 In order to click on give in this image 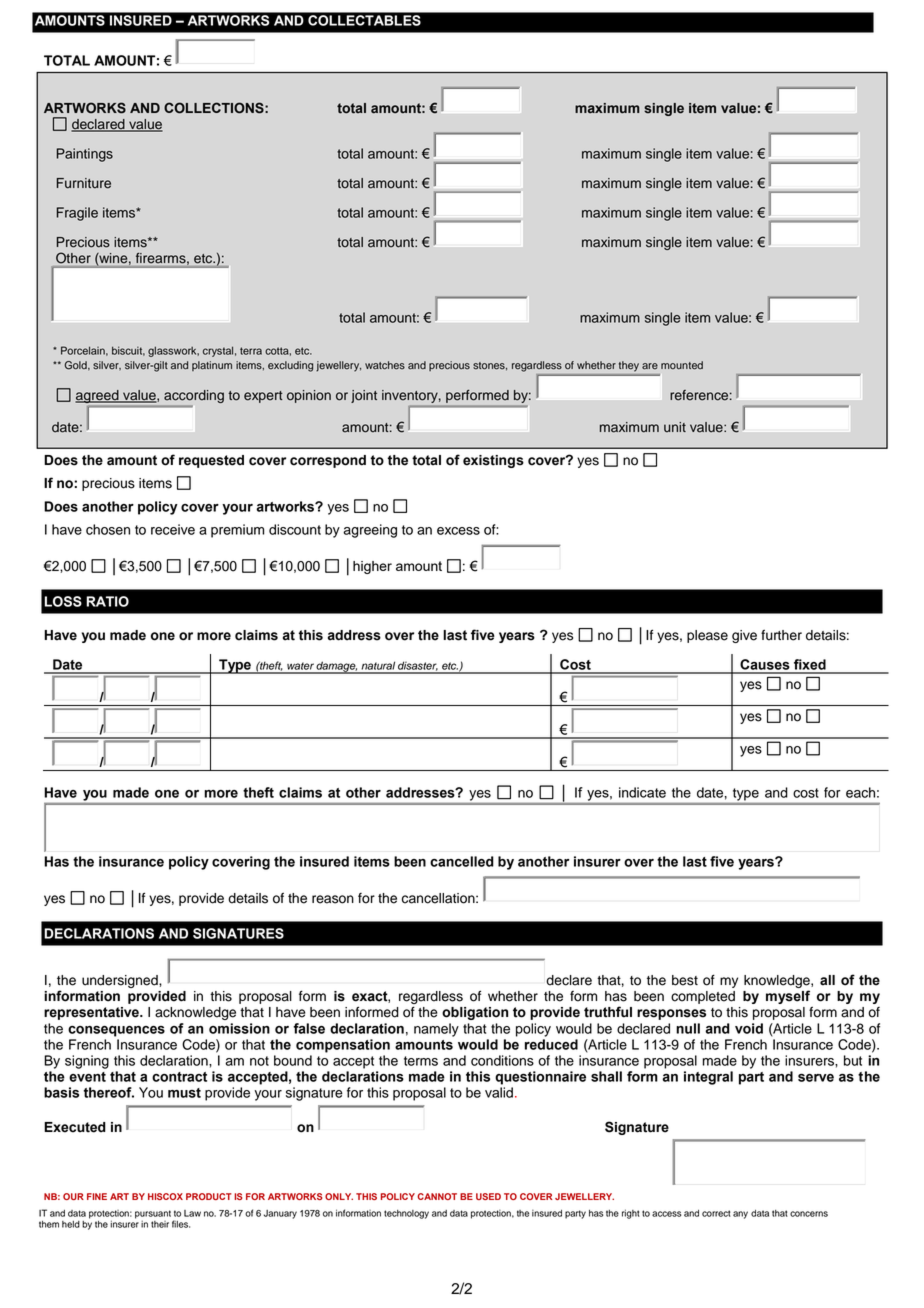, I will do `click(744, 636)`.
